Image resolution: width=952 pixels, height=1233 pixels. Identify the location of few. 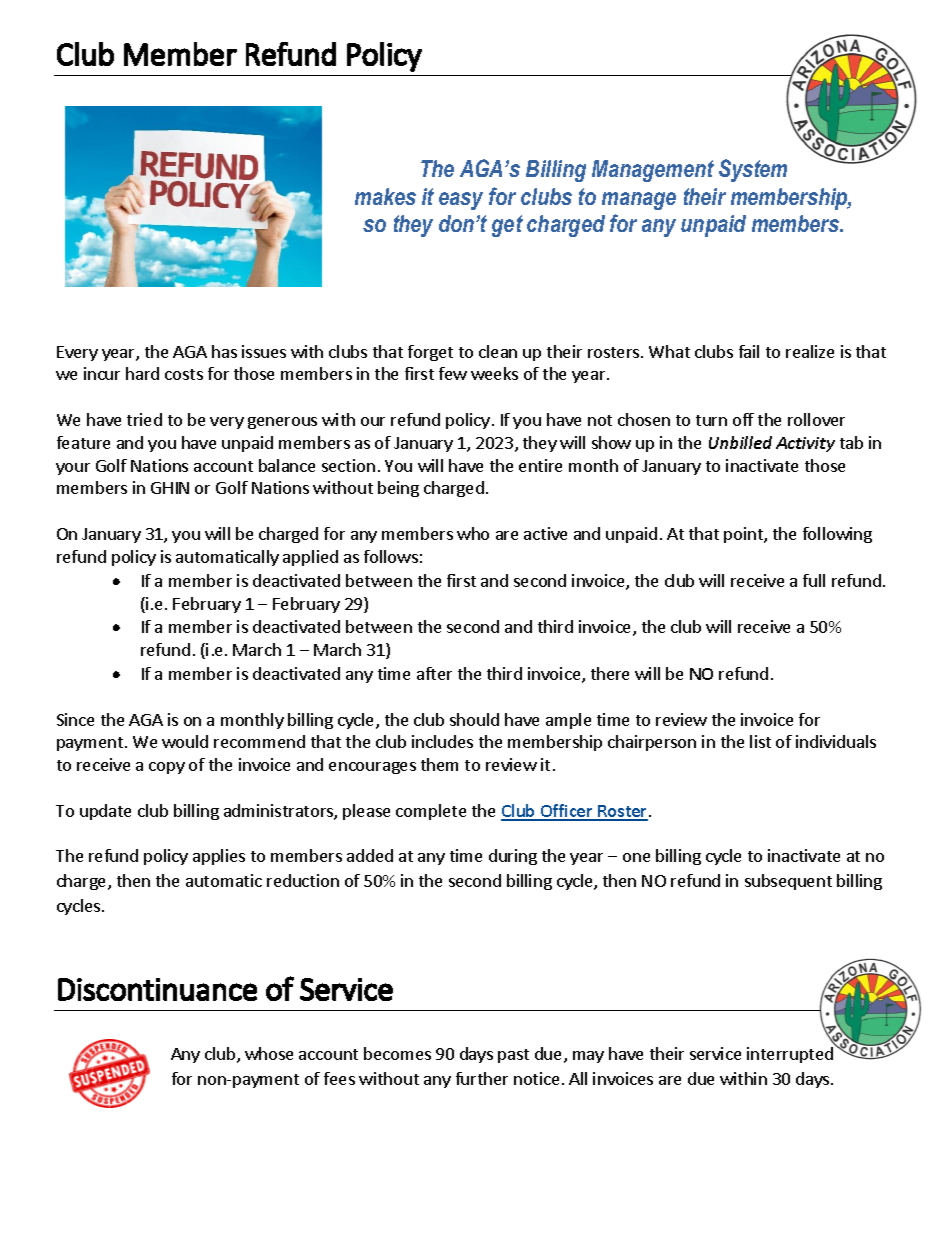
(453, 373).
